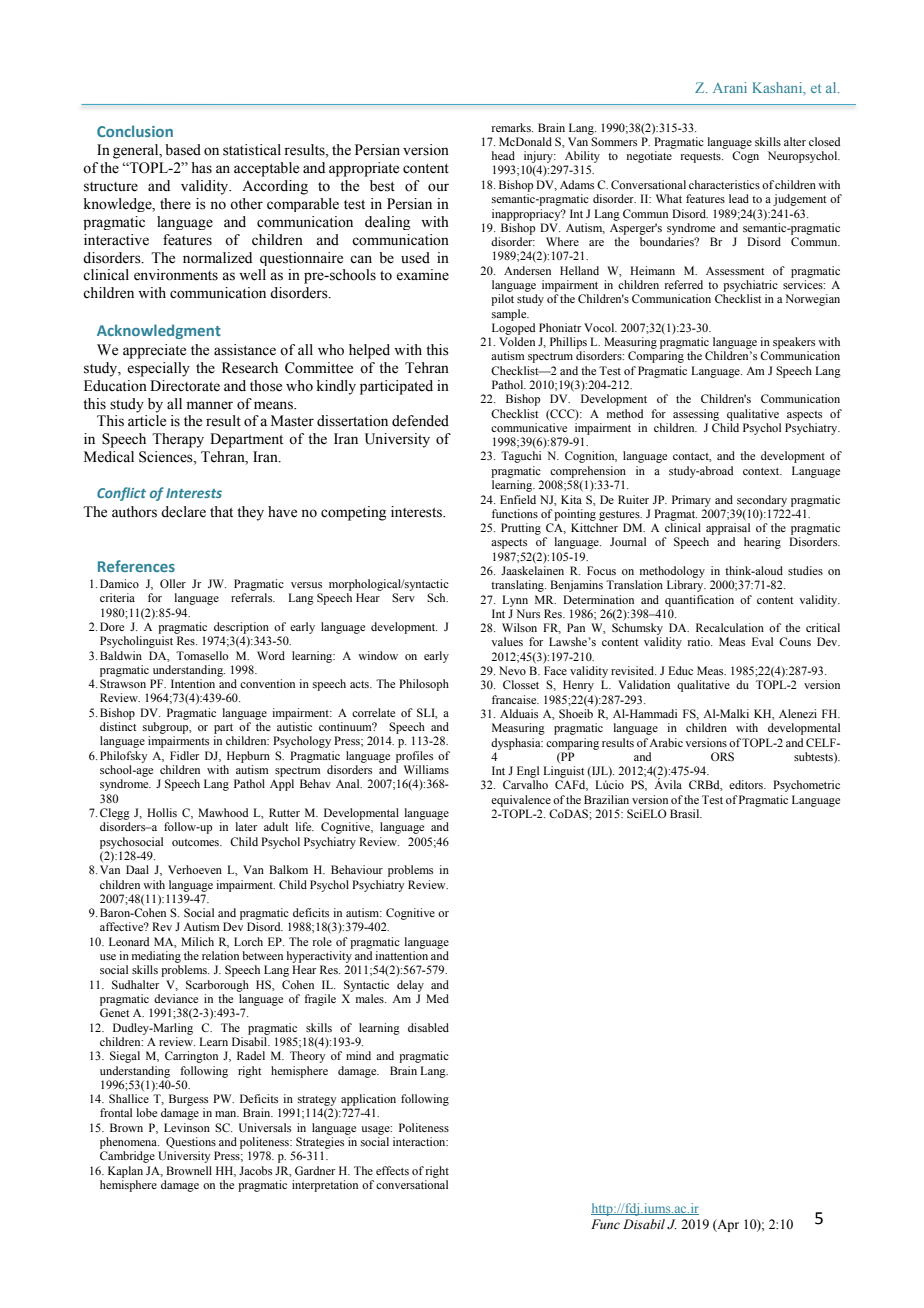  I want to click on interaction, so click(420, 1141).
